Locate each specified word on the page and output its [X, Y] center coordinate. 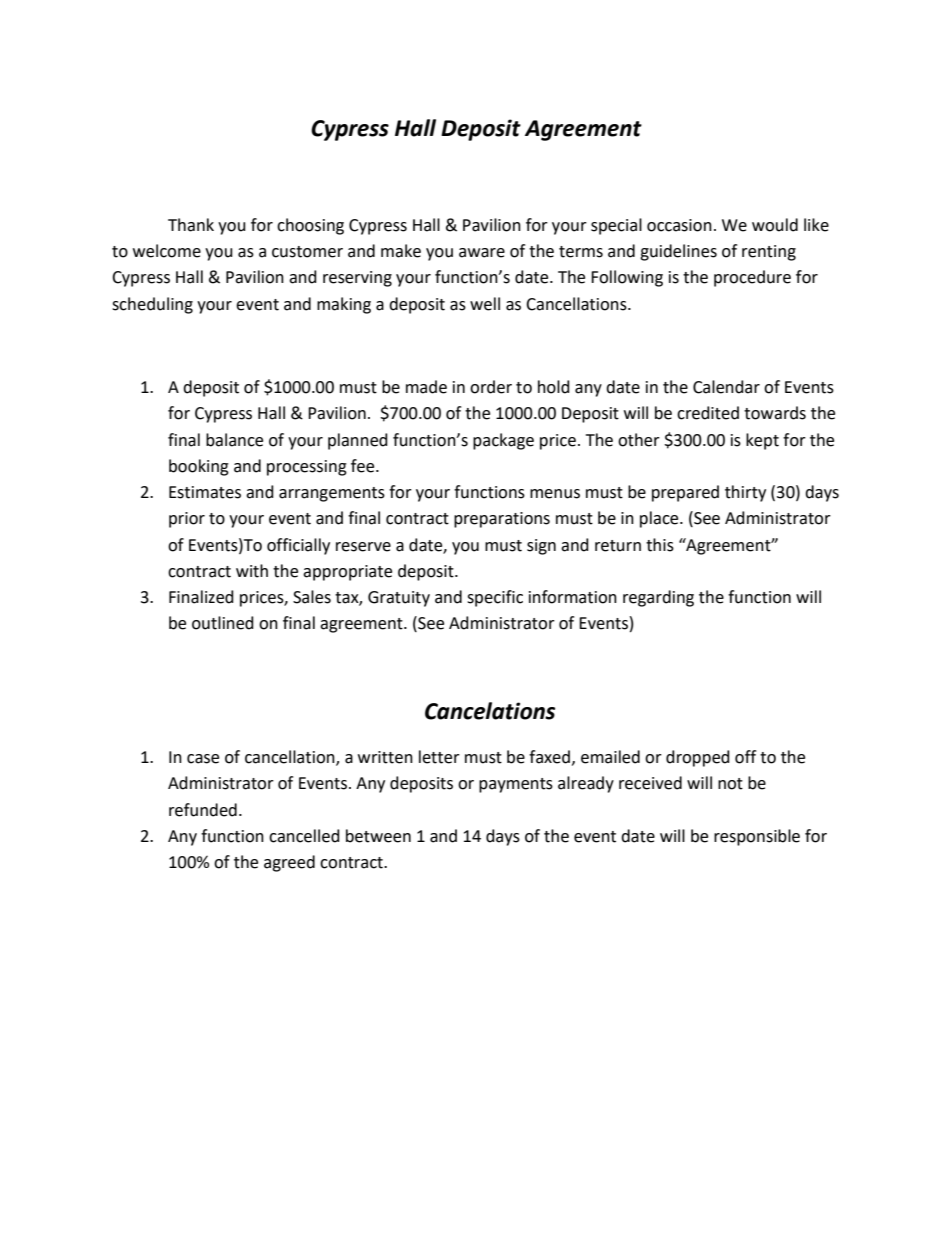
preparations [502, 520]
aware [482, 253]
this [660, 545]
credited [708, 413]
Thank [191, 225]
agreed [289, 863]
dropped [698, 758]
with [252, 571]
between [378, 836]
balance [234, 440]
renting [769, 253]
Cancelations [490, 711]
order [491, 387]
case [203, 759]
